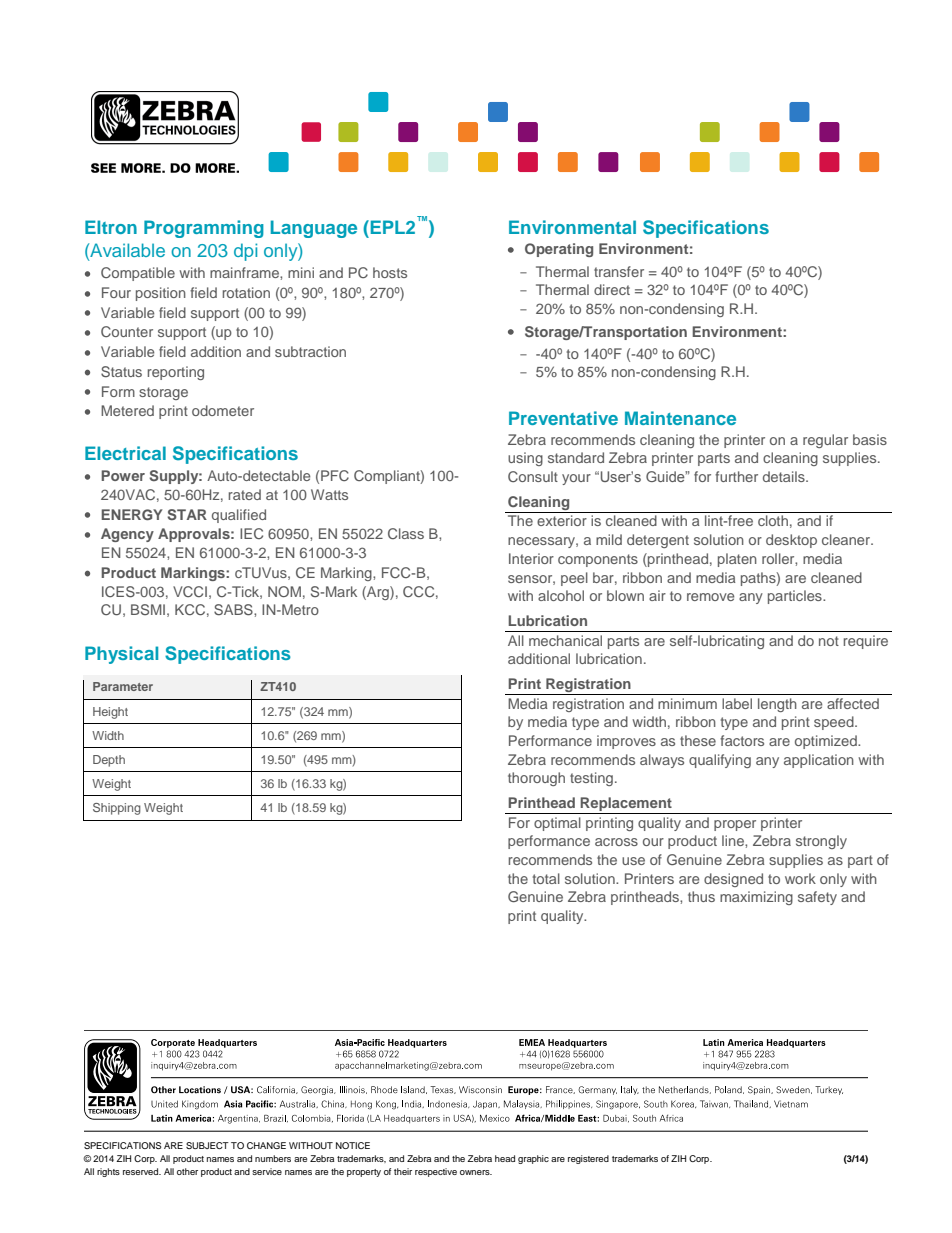 The height and width of the screenshot is (1233, 952). Describe the element at coordinates (559, 250) in the screenshot. I see `Operating` at that location.
